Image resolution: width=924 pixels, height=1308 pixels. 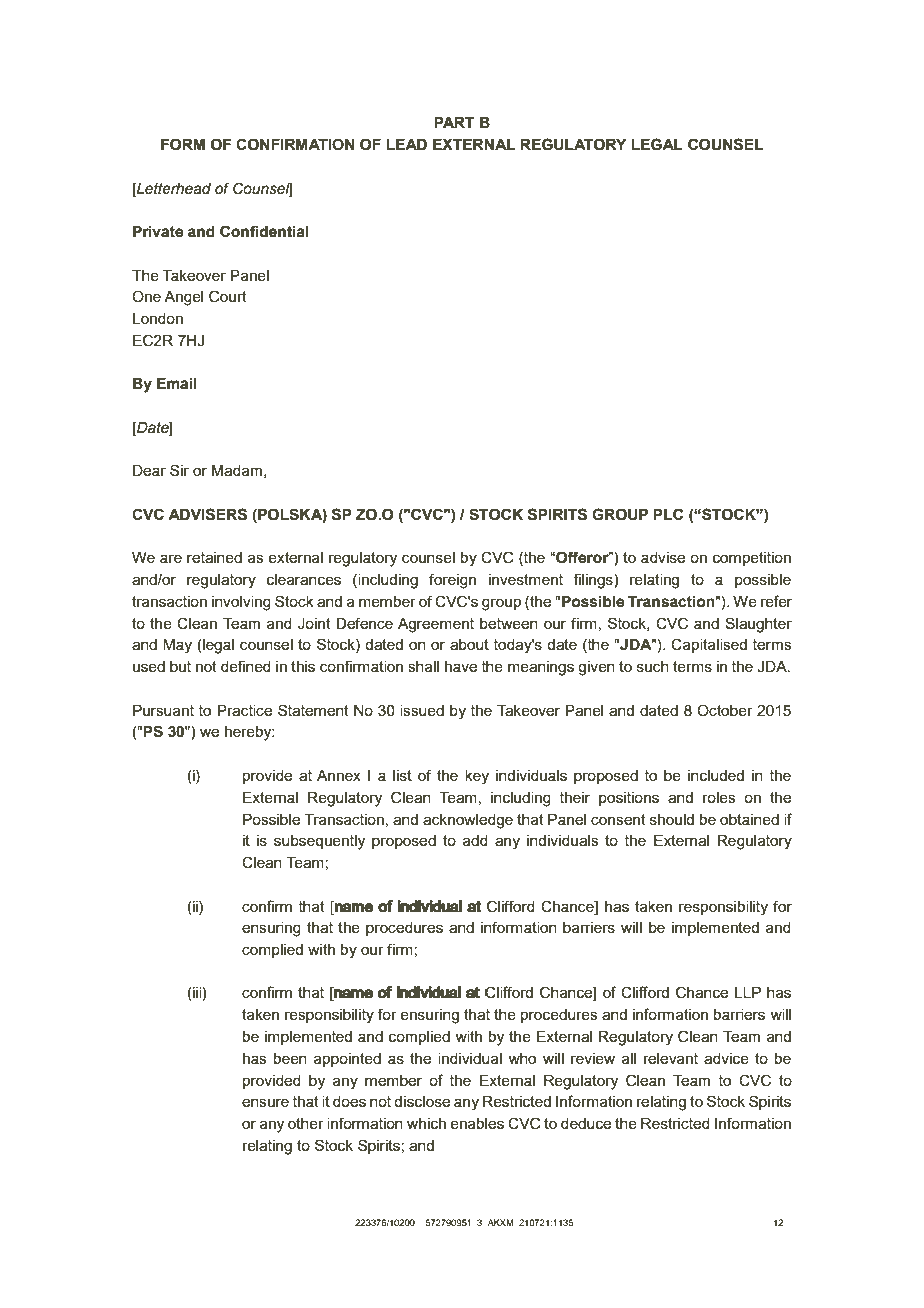 I want to click on PLC, so click(x=668, y=514).
